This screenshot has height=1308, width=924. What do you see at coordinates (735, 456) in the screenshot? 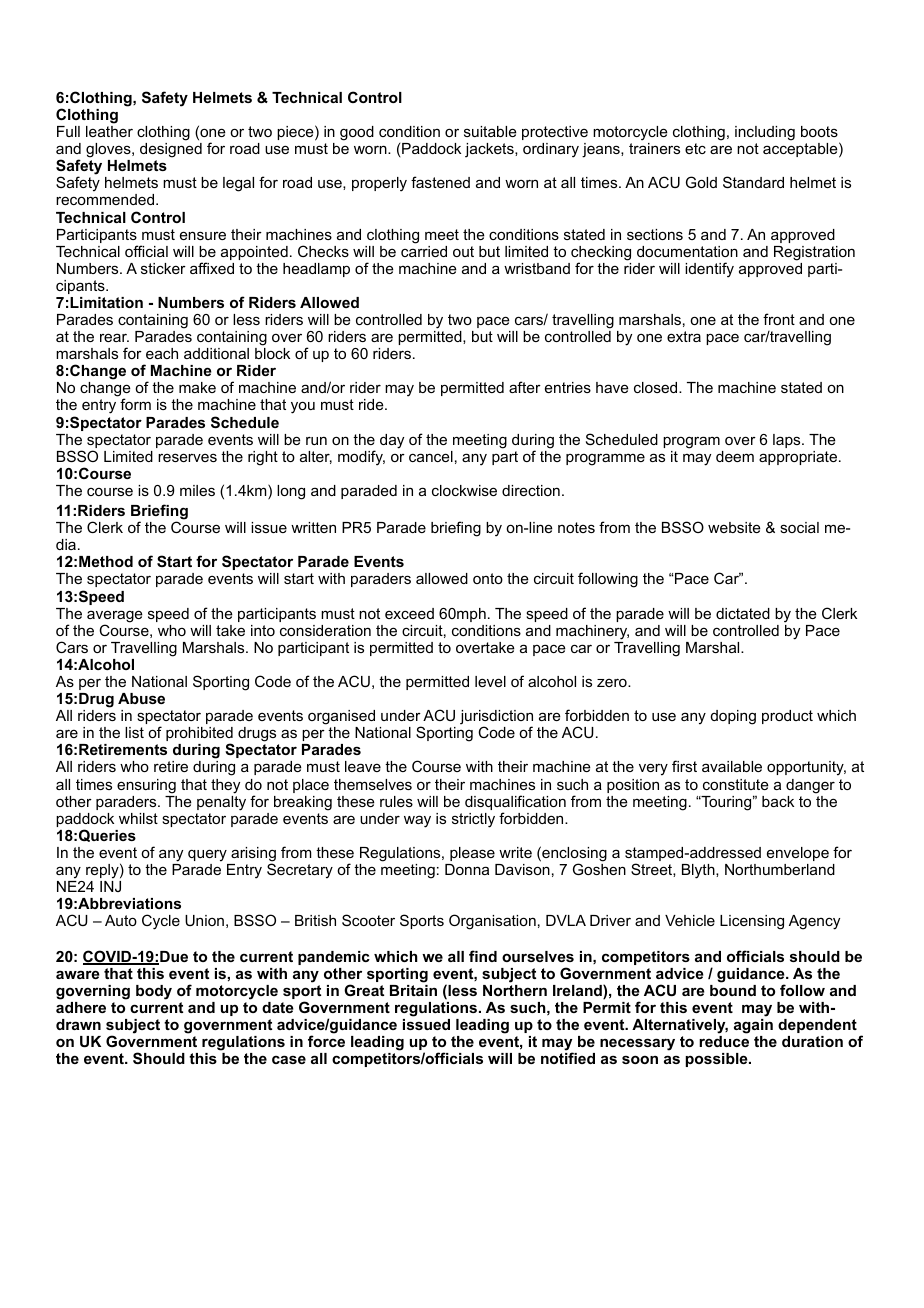
I see `deem` at bounding box center [735, 456].
